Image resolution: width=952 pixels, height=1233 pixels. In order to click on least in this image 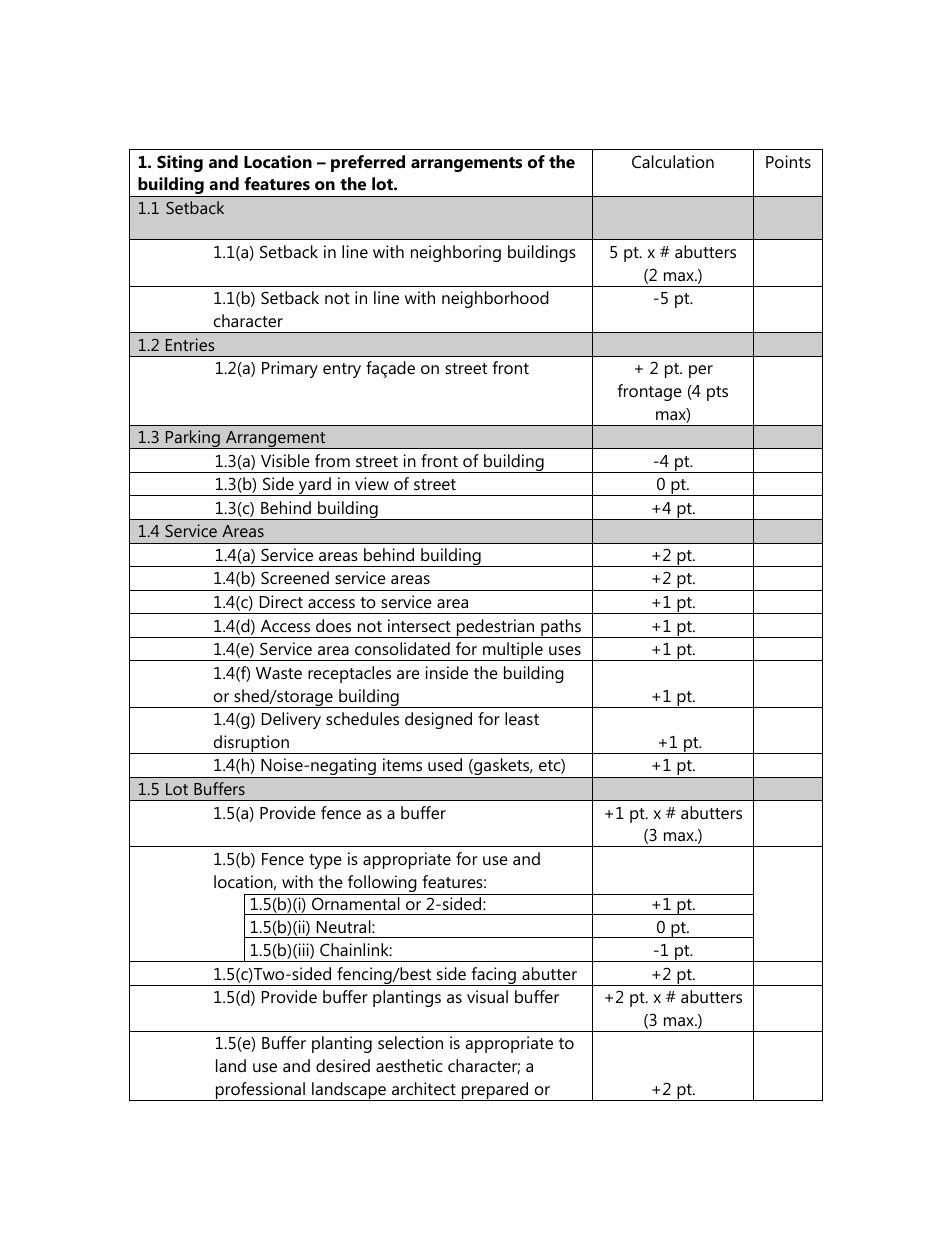, I will do `click(522, 718)`.
